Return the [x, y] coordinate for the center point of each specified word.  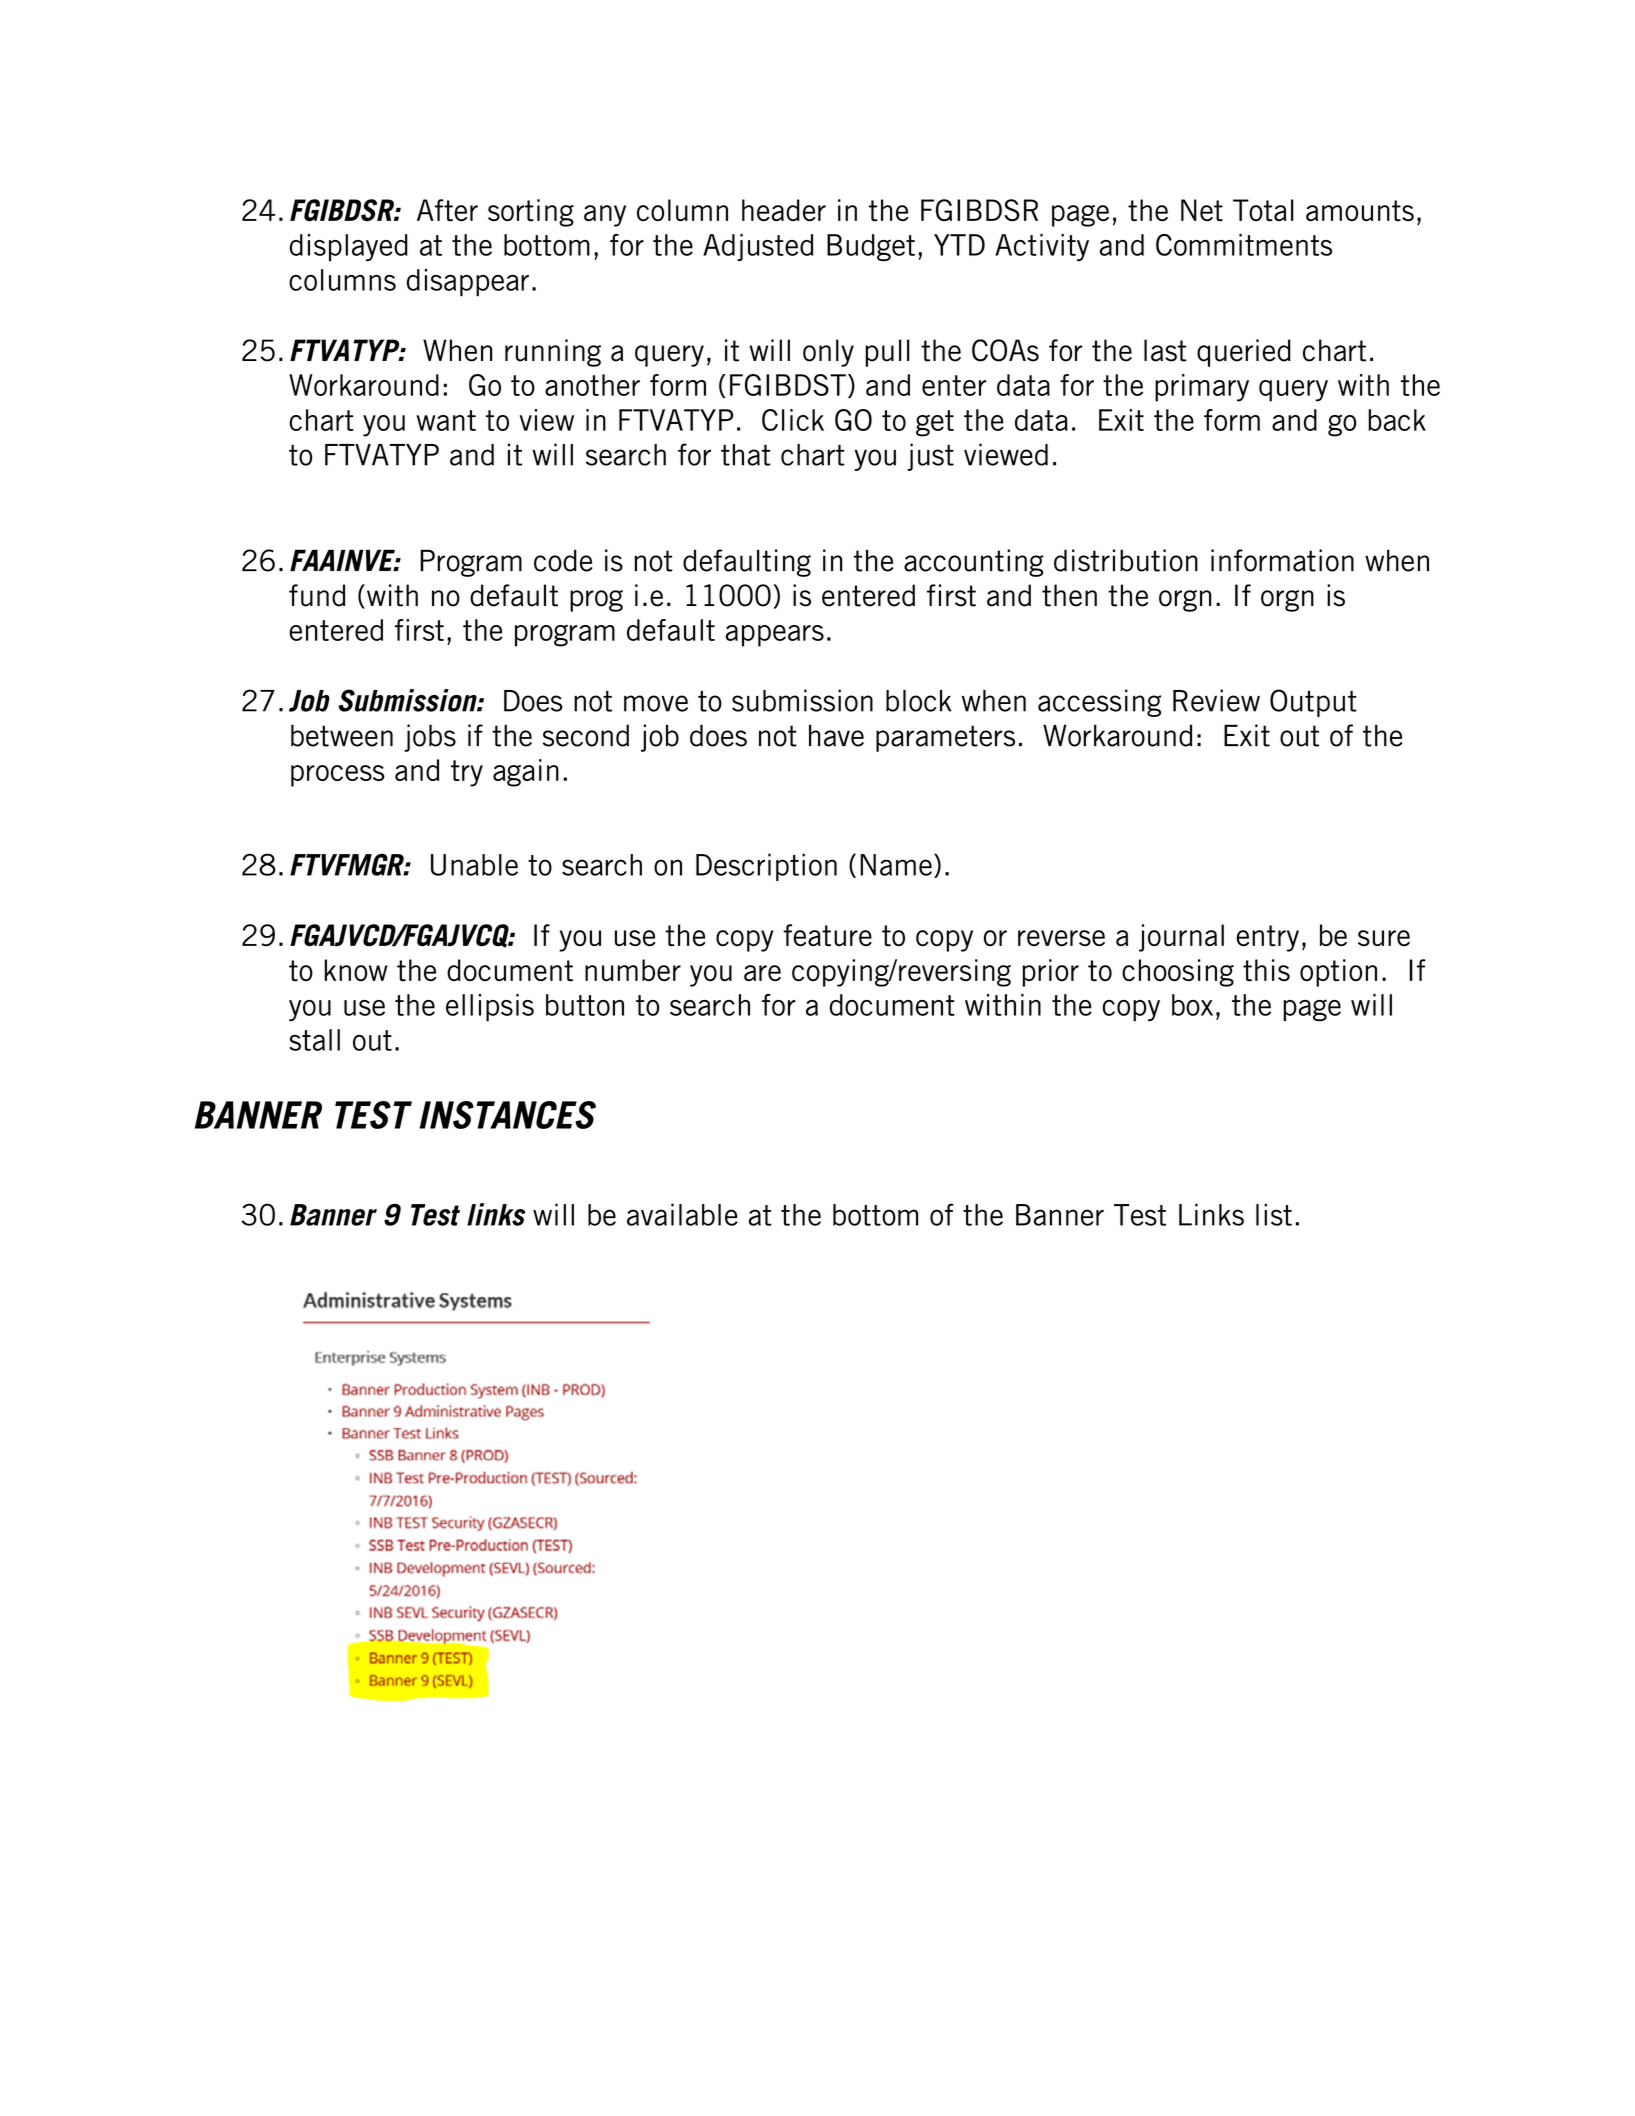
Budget [871, 247]
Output [1313, 703]
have [836, 735]
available [682, 1214]
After [447, 210]
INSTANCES [507, 1115]
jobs [430, 738]
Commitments [1244, 245]
